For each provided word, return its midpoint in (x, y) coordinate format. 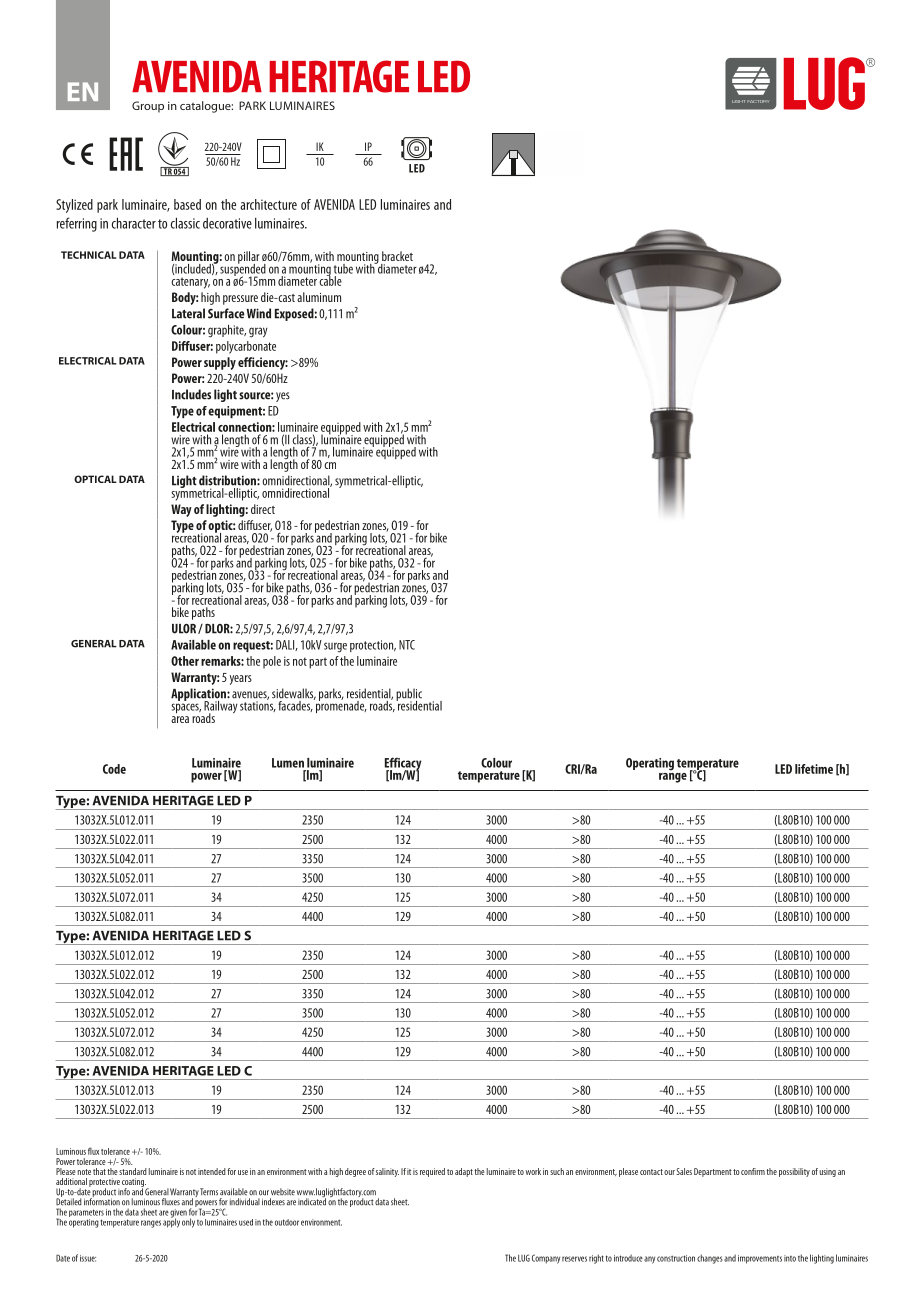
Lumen (288, 763)
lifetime (814, 769)
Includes (191, 394)
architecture (268, 204)
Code (114, 769)
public (409, 695)
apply (171, 1222)
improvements (760, 1259)
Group (148, 107)
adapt (464, 1172)
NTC (407, 645)
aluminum (319, 297)
